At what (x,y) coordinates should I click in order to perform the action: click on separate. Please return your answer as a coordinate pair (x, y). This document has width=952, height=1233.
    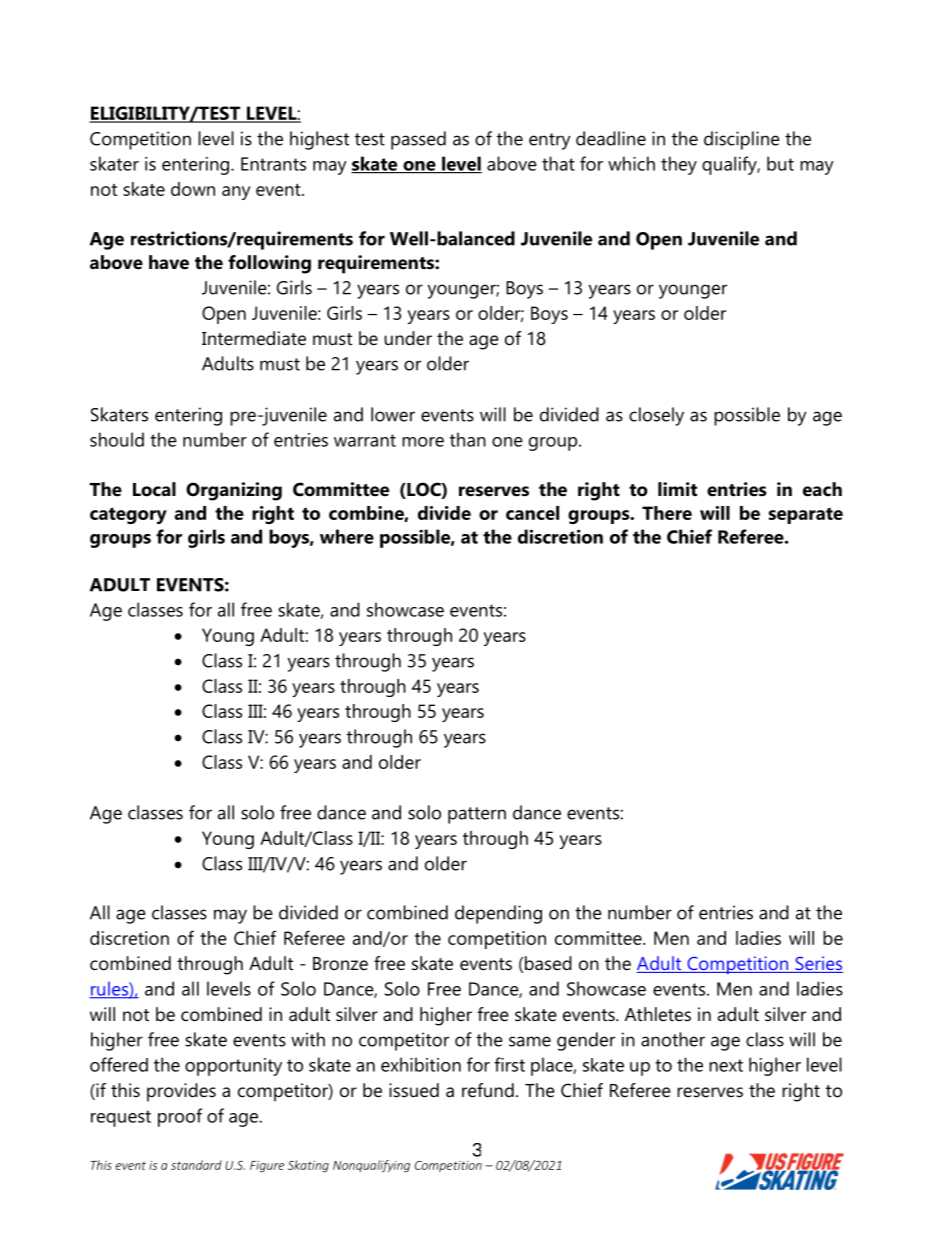
    Looking at the image, I should click on (806, 516).
